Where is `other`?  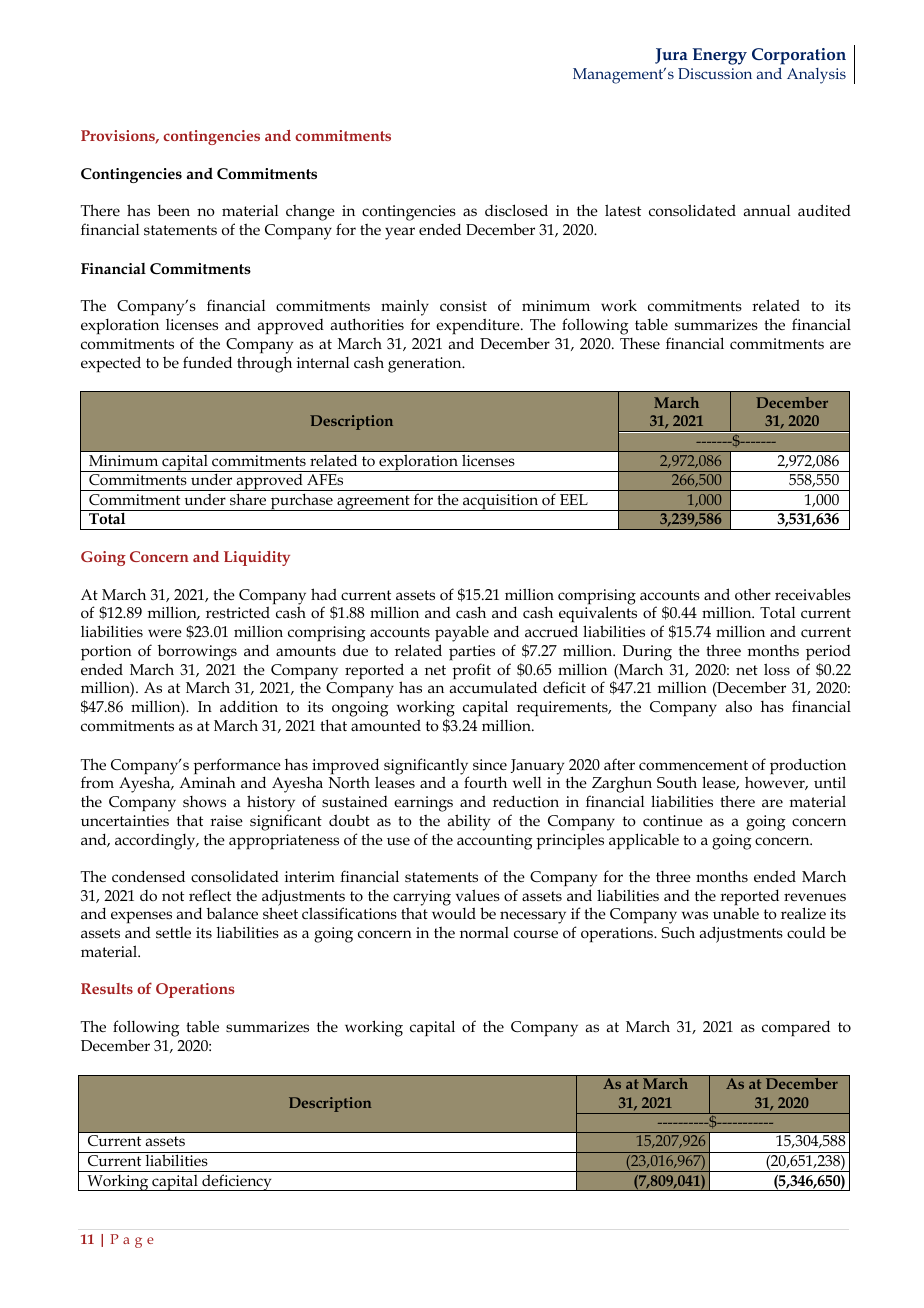 other is located at coordinates (753, 594).
